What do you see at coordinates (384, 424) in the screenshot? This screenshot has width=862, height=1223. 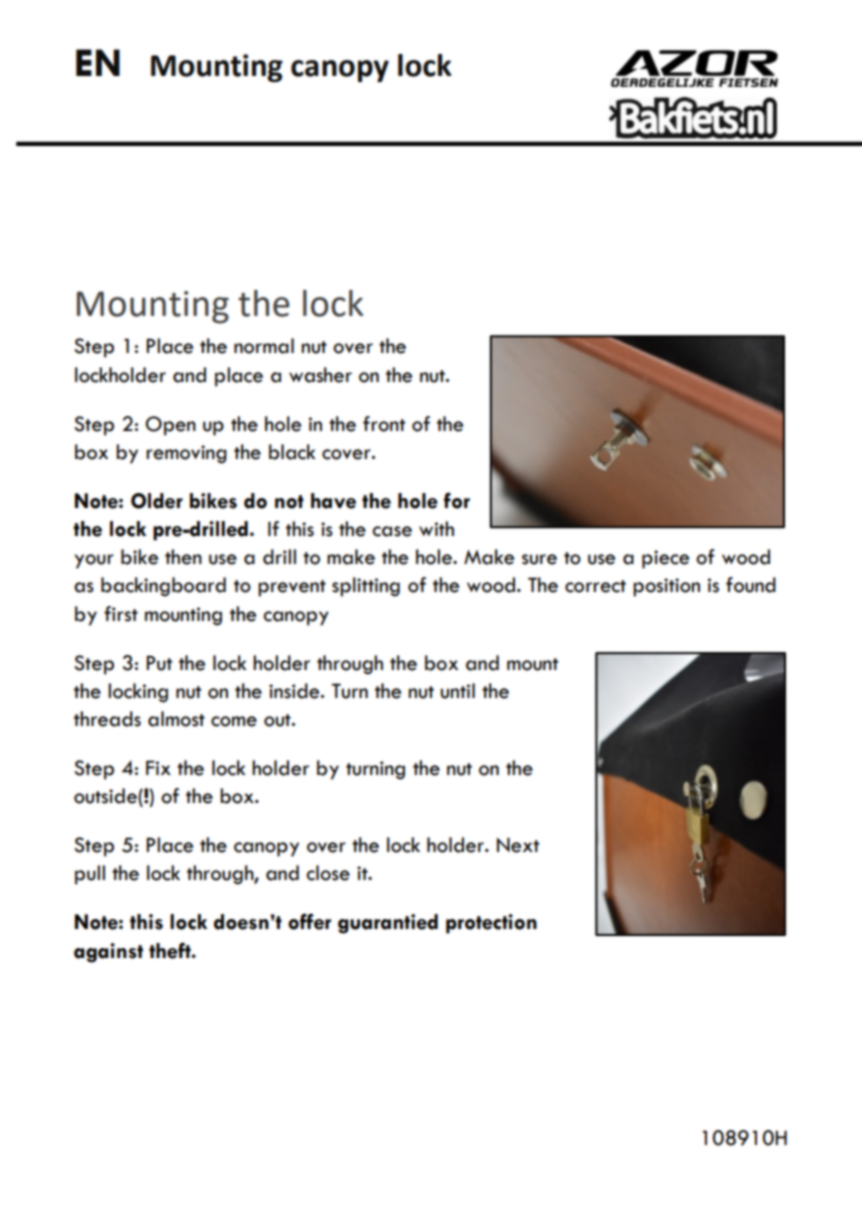 I see `front` at bounding box center [384, 424].
